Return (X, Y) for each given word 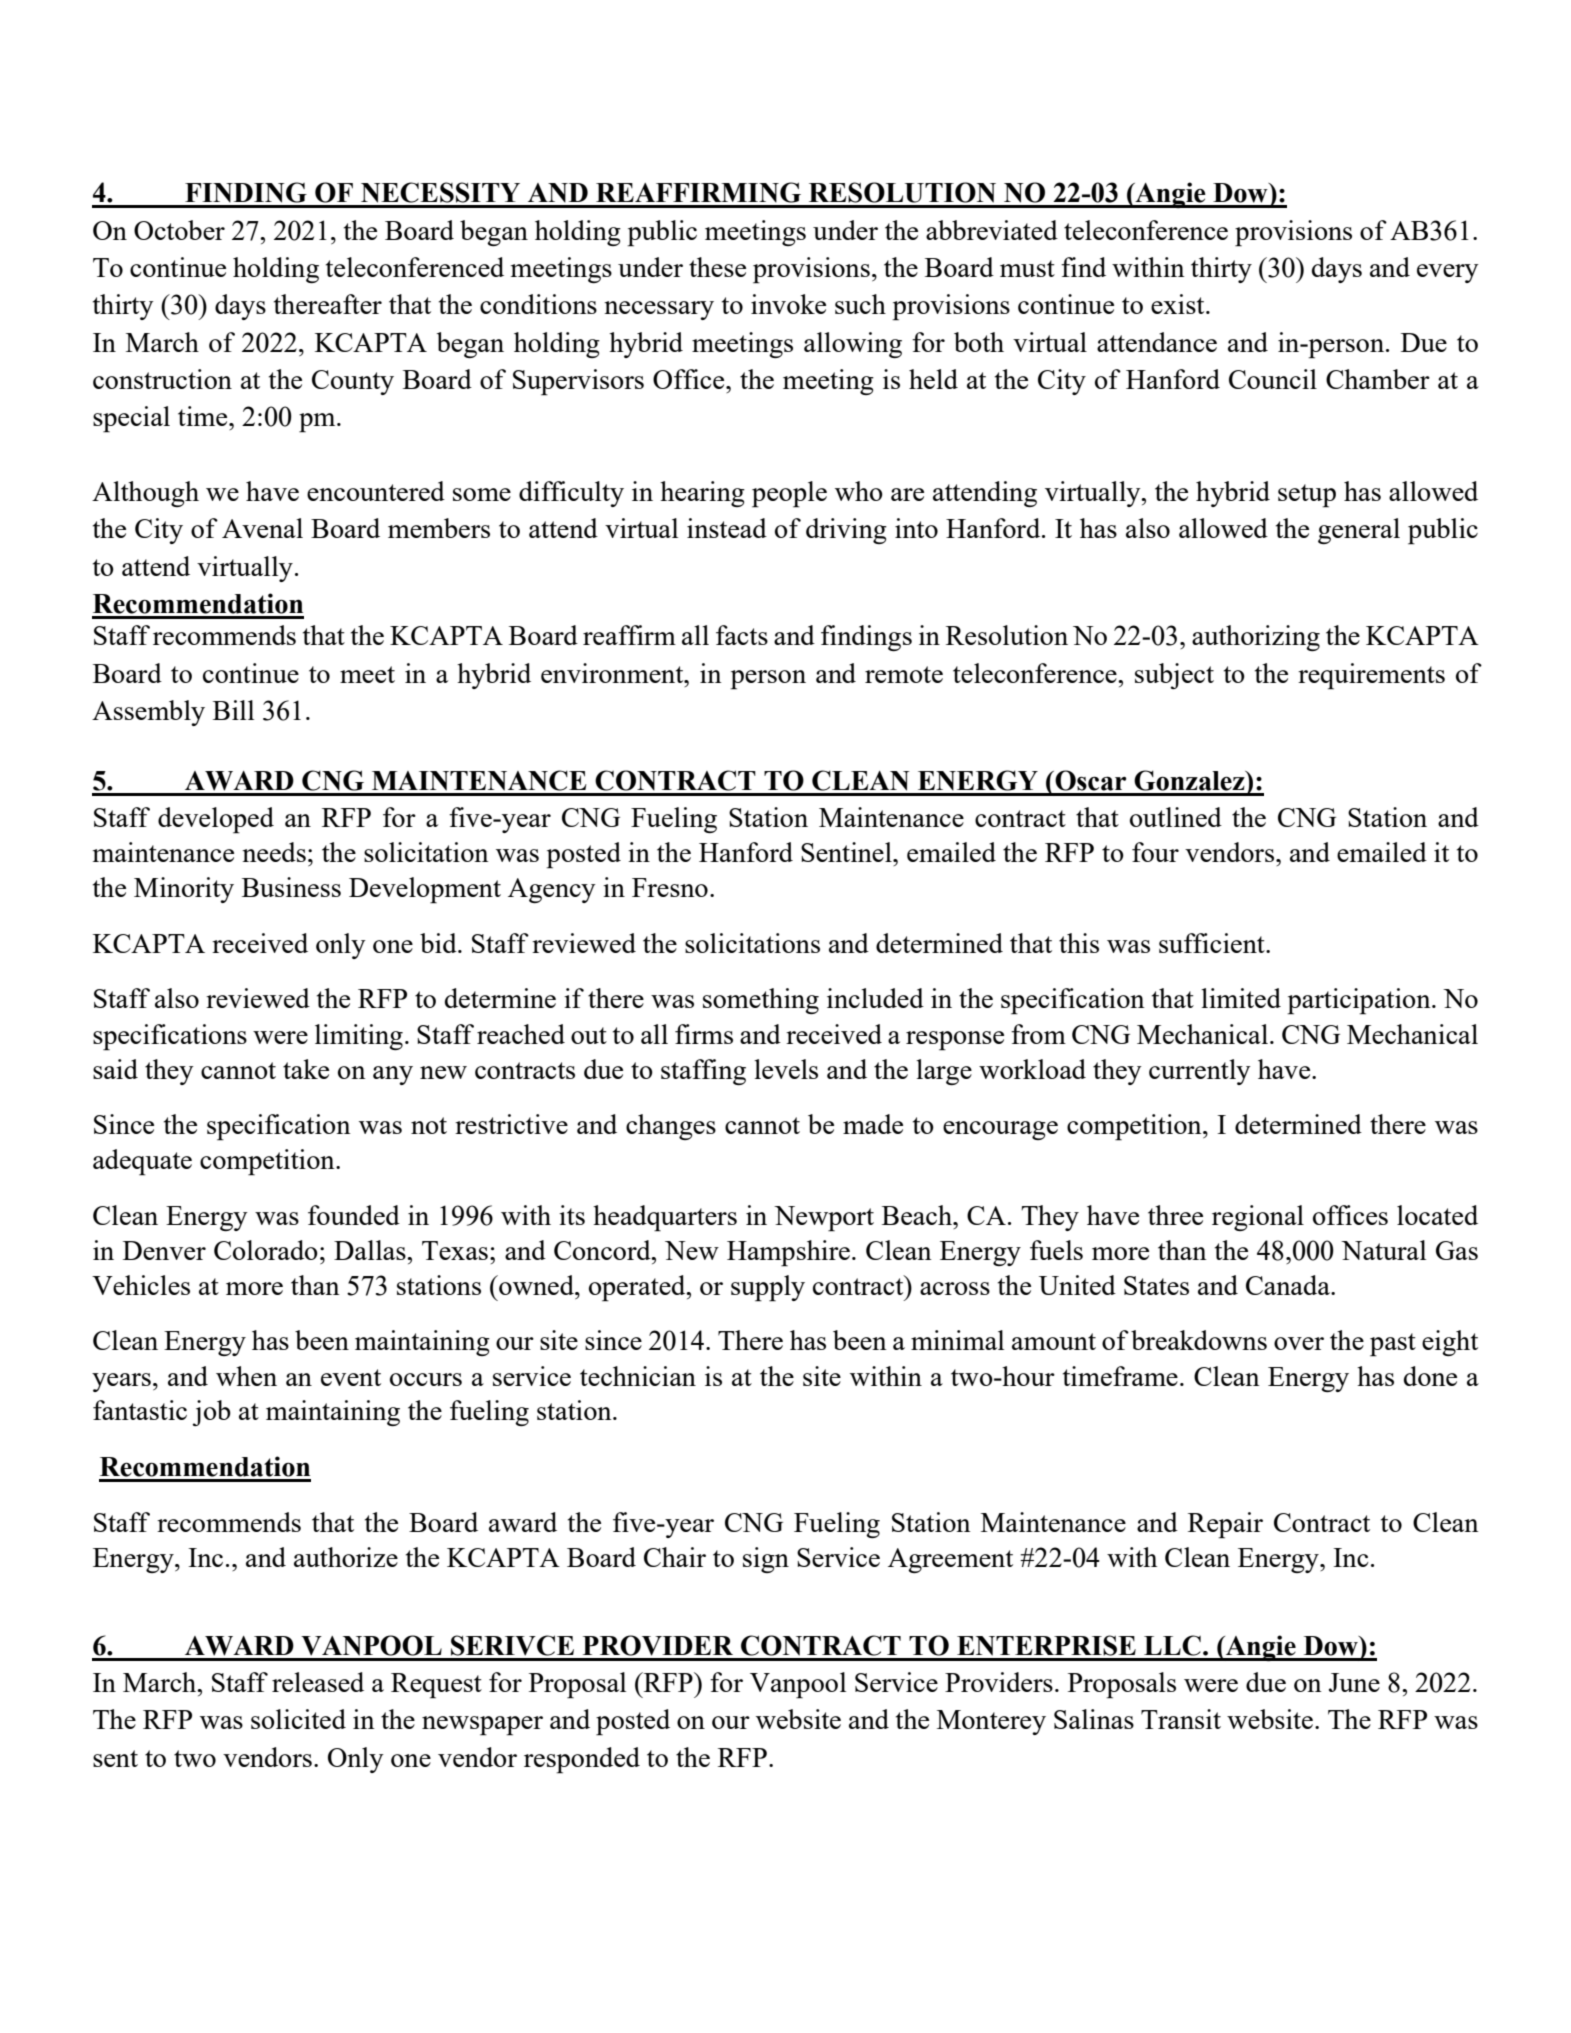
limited (1241, 998)
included (875, 998)
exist (1179, 304)
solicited (298, 1719)
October (179, 230)
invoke (788, 304)
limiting (359, 1037)
